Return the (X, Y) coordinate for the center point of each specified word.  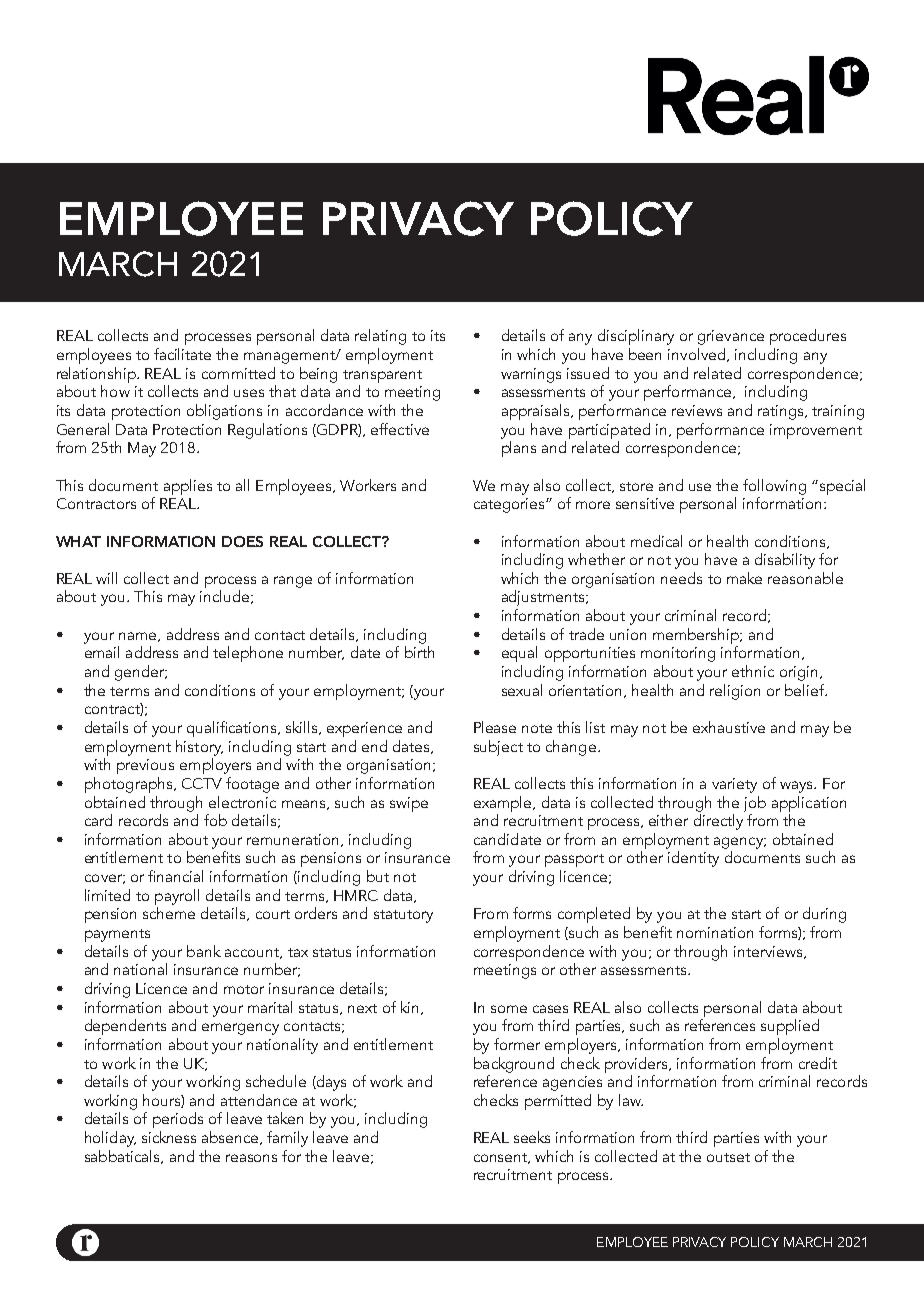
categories (510, 505)
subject (498, 748)
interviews (769, 952)
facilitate (182, 354)
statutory (403, 916)
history (199, 748)
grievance (731, 337)
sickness (169, 1137)
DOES (242, 541)
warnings (531, 375)
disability (785, 561)
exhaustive (729, 727)
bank (204, 951)
